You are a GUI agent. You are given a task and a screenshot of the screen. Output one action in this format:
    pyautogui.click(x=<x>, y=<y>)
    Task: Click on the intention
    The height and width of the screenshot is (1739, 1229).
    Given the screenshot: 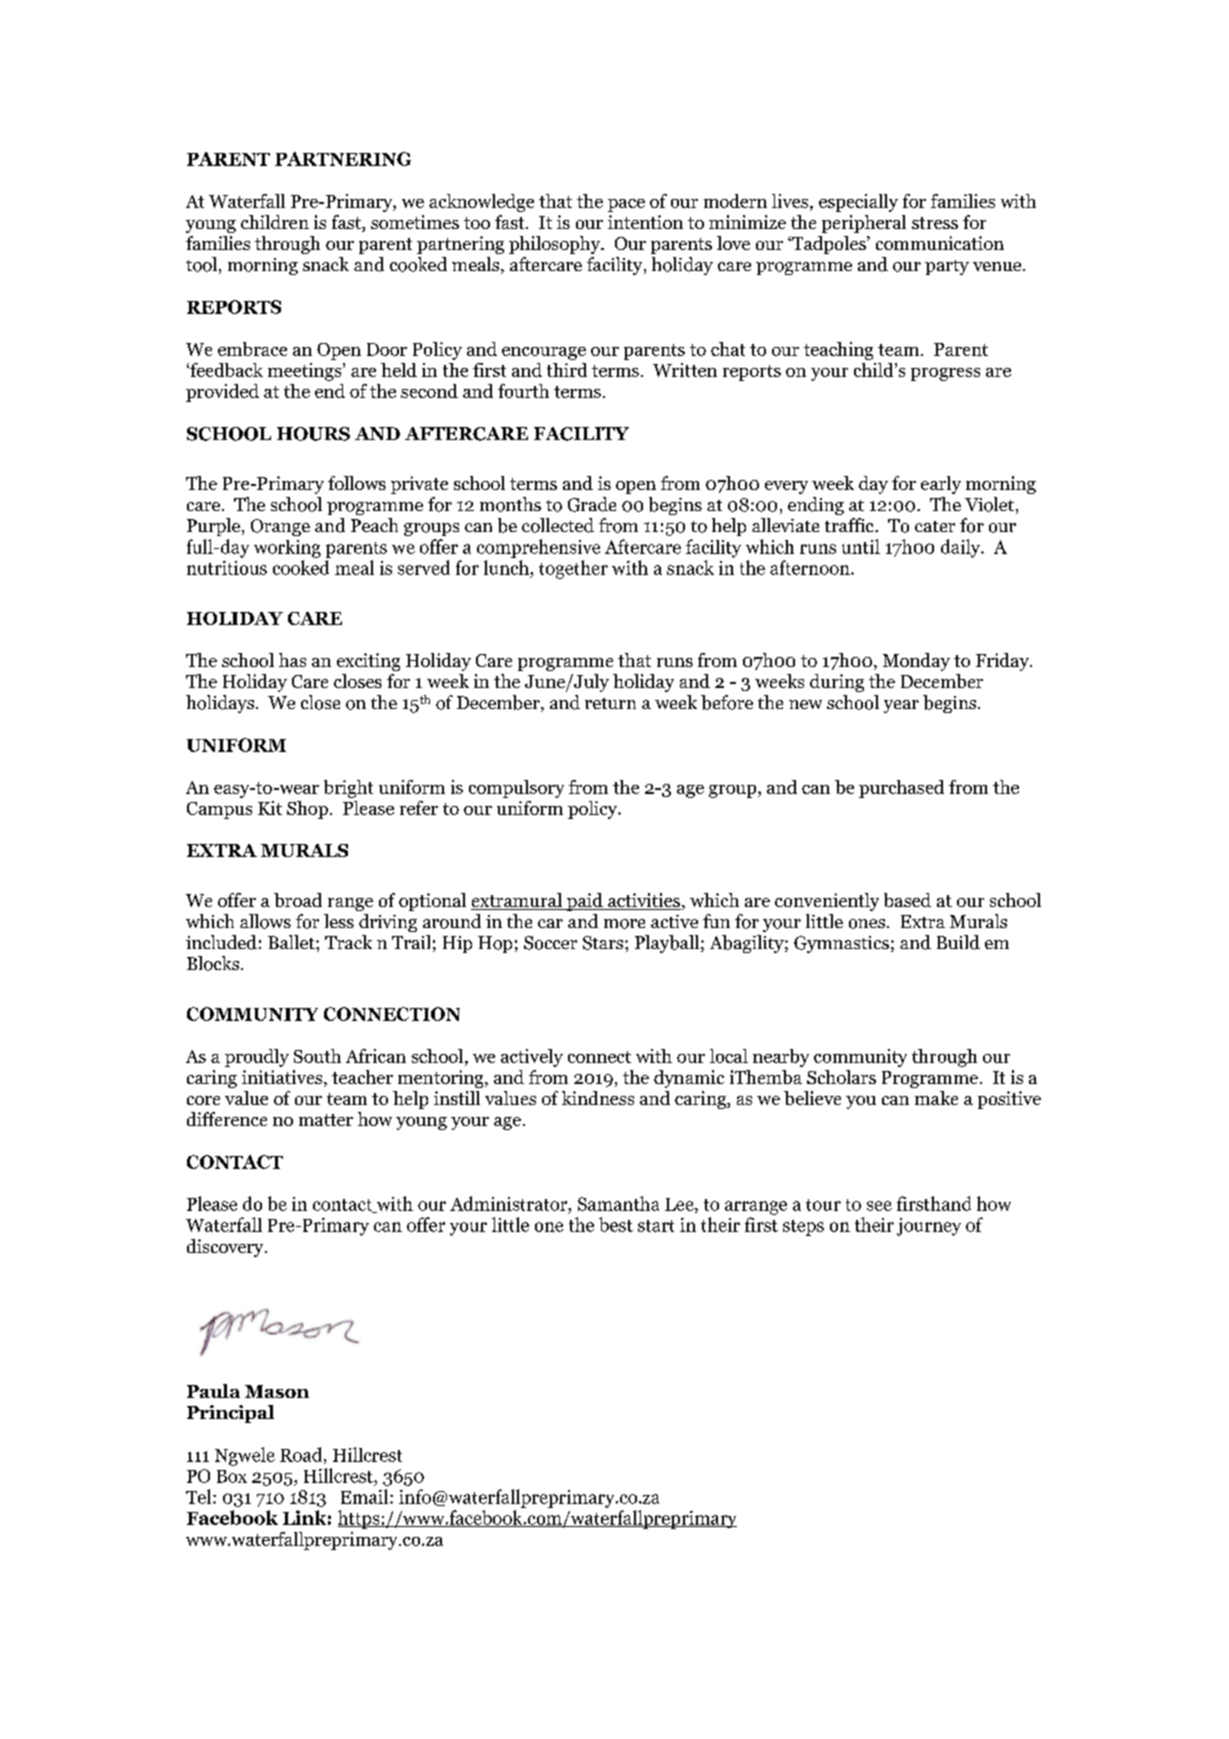 What is the action you would take?
    pyautogui.click(x=645, y=222)
